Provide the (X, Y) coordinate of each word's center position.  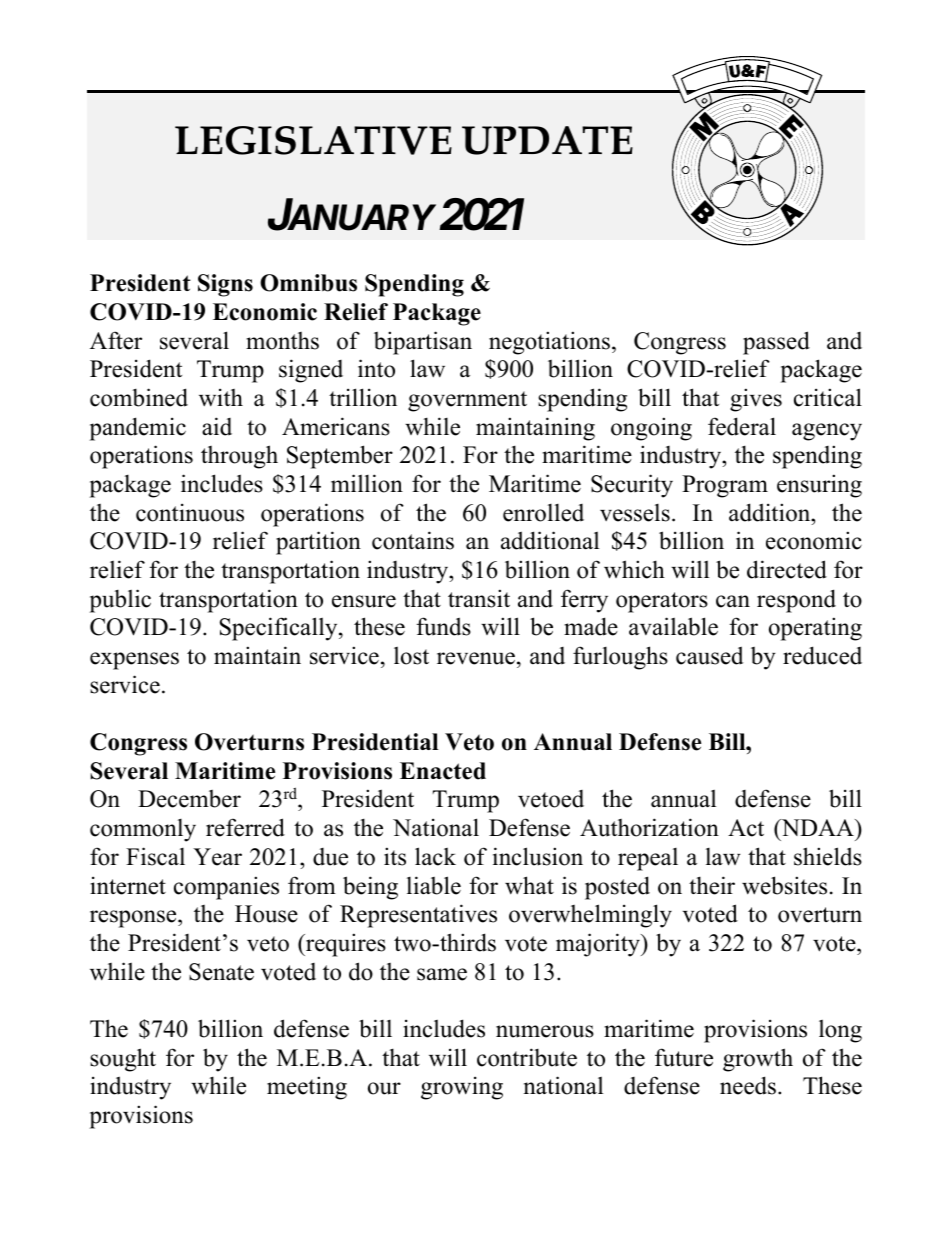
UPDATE (547, 140)
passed (776, 343)
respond (796, 601)
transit (479, 598)
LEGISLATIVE (313, 140)
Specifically (280, 629)
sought (123, 1060)
